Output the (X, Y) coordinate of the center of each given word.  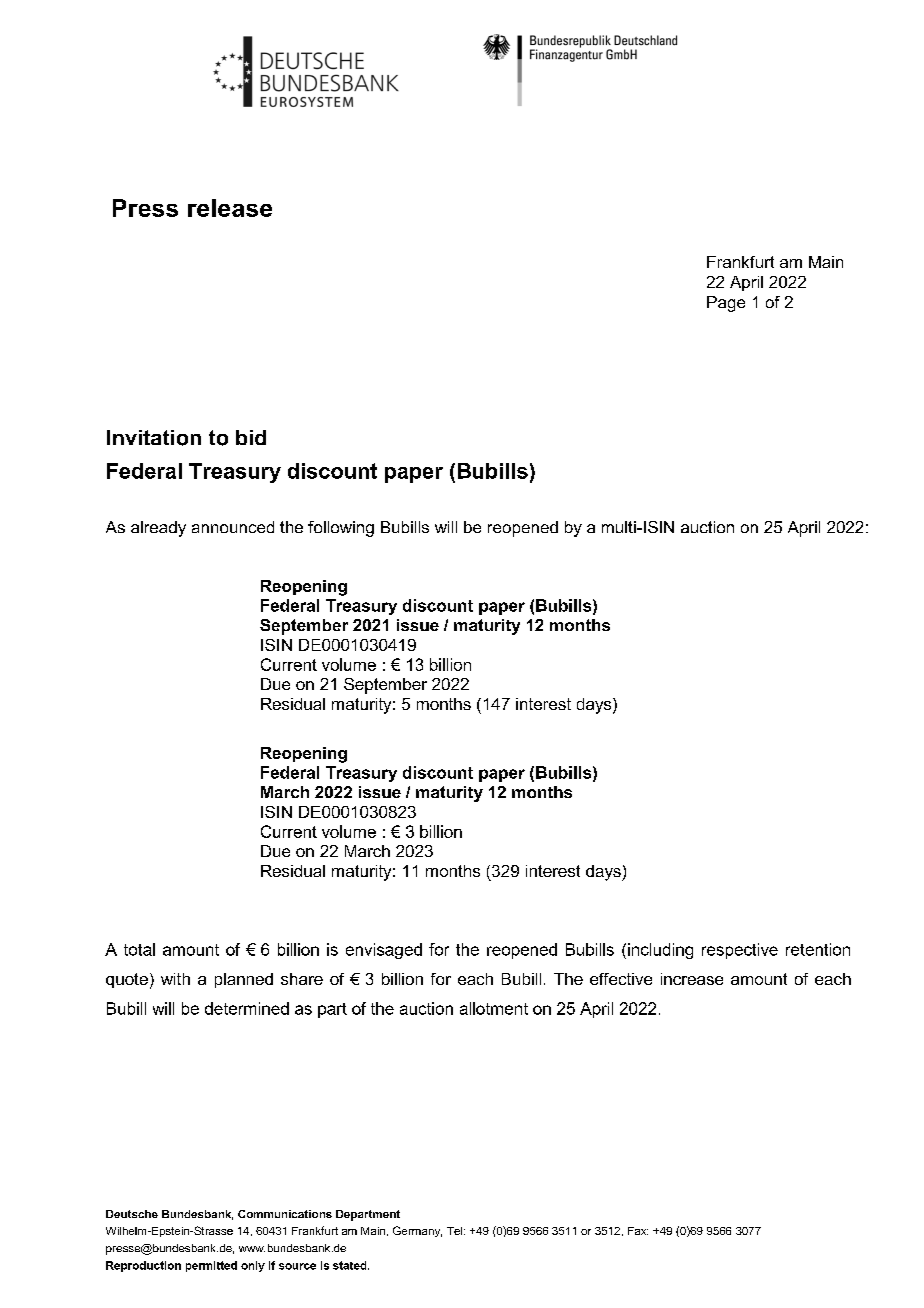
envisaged (384, 951)
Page (726, 304)
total (139, 949)
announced (233, 527)
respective (740, 951)
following (341, 529)
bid (251, 437)
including (660, 951)
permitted (211, 1266)
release (230, 208)
